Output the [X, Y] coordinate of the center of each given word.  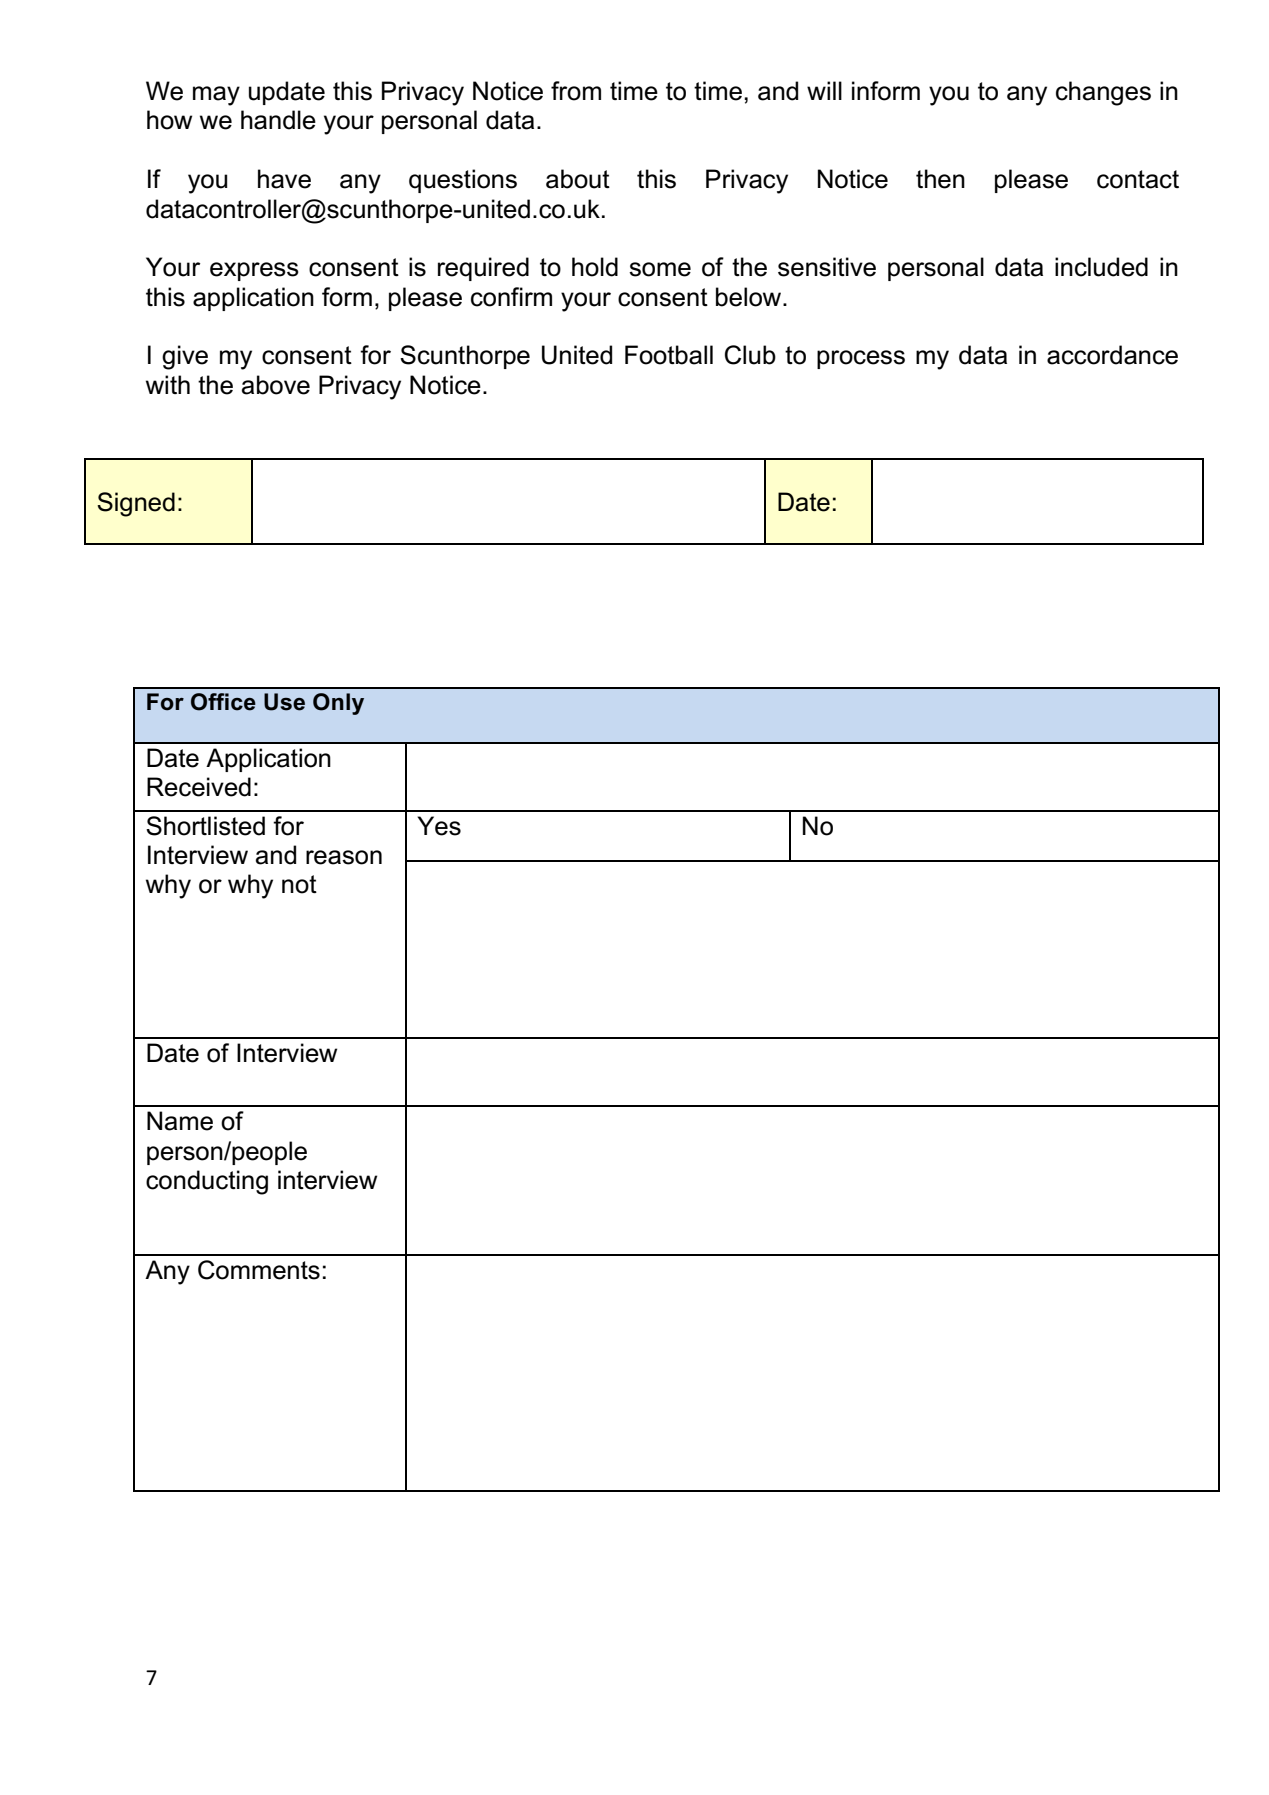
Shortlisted [205, 826]
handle [278, 120]
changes [1103, 93]
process [861, 359]
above [276, 385]
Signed [136, 504]
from [576, 91]
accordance [1112, 355]
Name [180, 1121]
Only [338, 704]
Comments [259, 1270]
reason [344, 857]
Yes [439, 826]
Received [199, 787]
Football [669, 355]
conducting [207, 1182]
